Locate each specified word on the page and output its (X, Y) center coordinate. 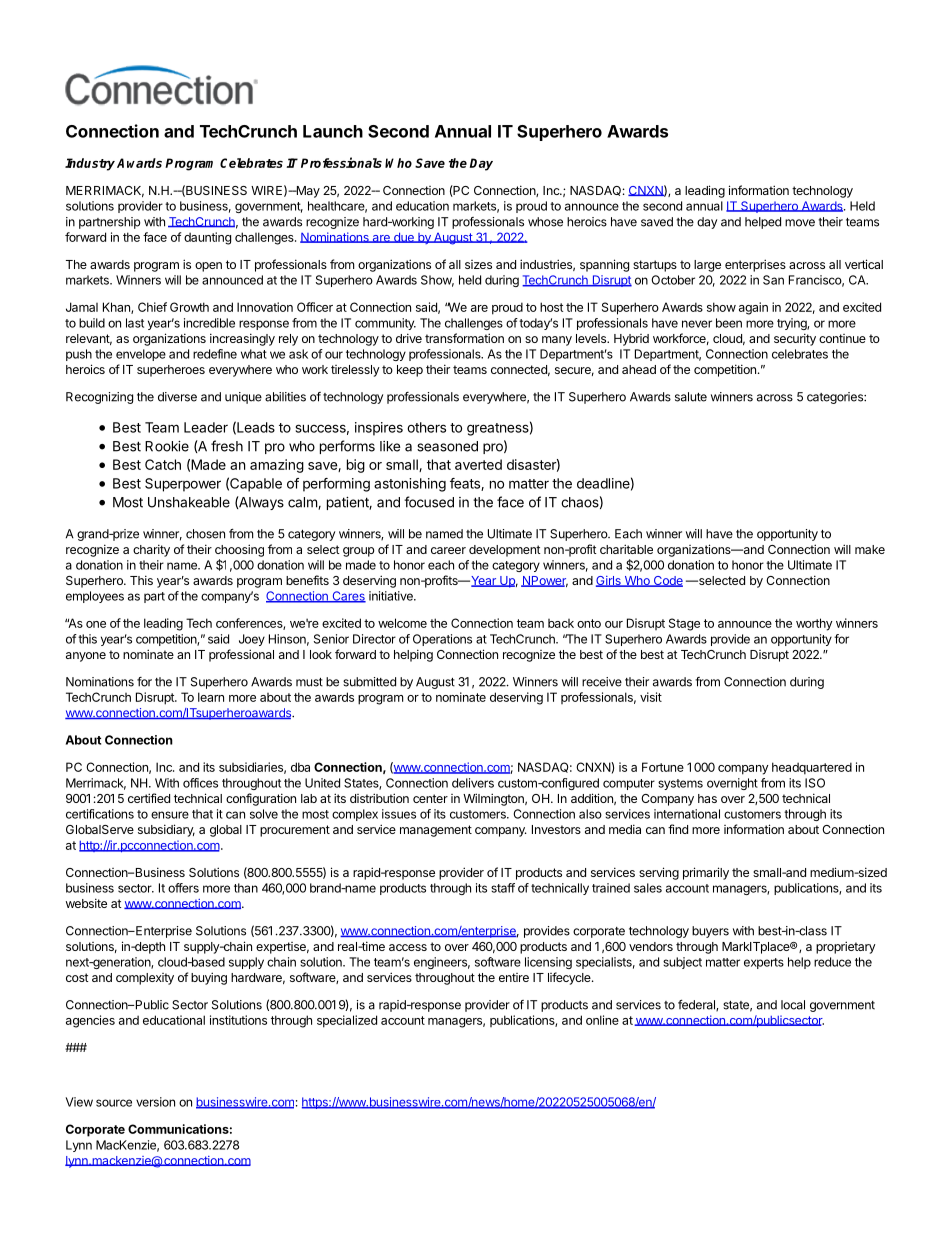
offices (200, 783)
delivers (473, 783)
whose (545, 222)
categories (836, 398)
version (155, 1102)
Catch (163, 464)
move (800, 223)
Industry (90, 164)
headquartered (812, 768)
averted (478, 464)
